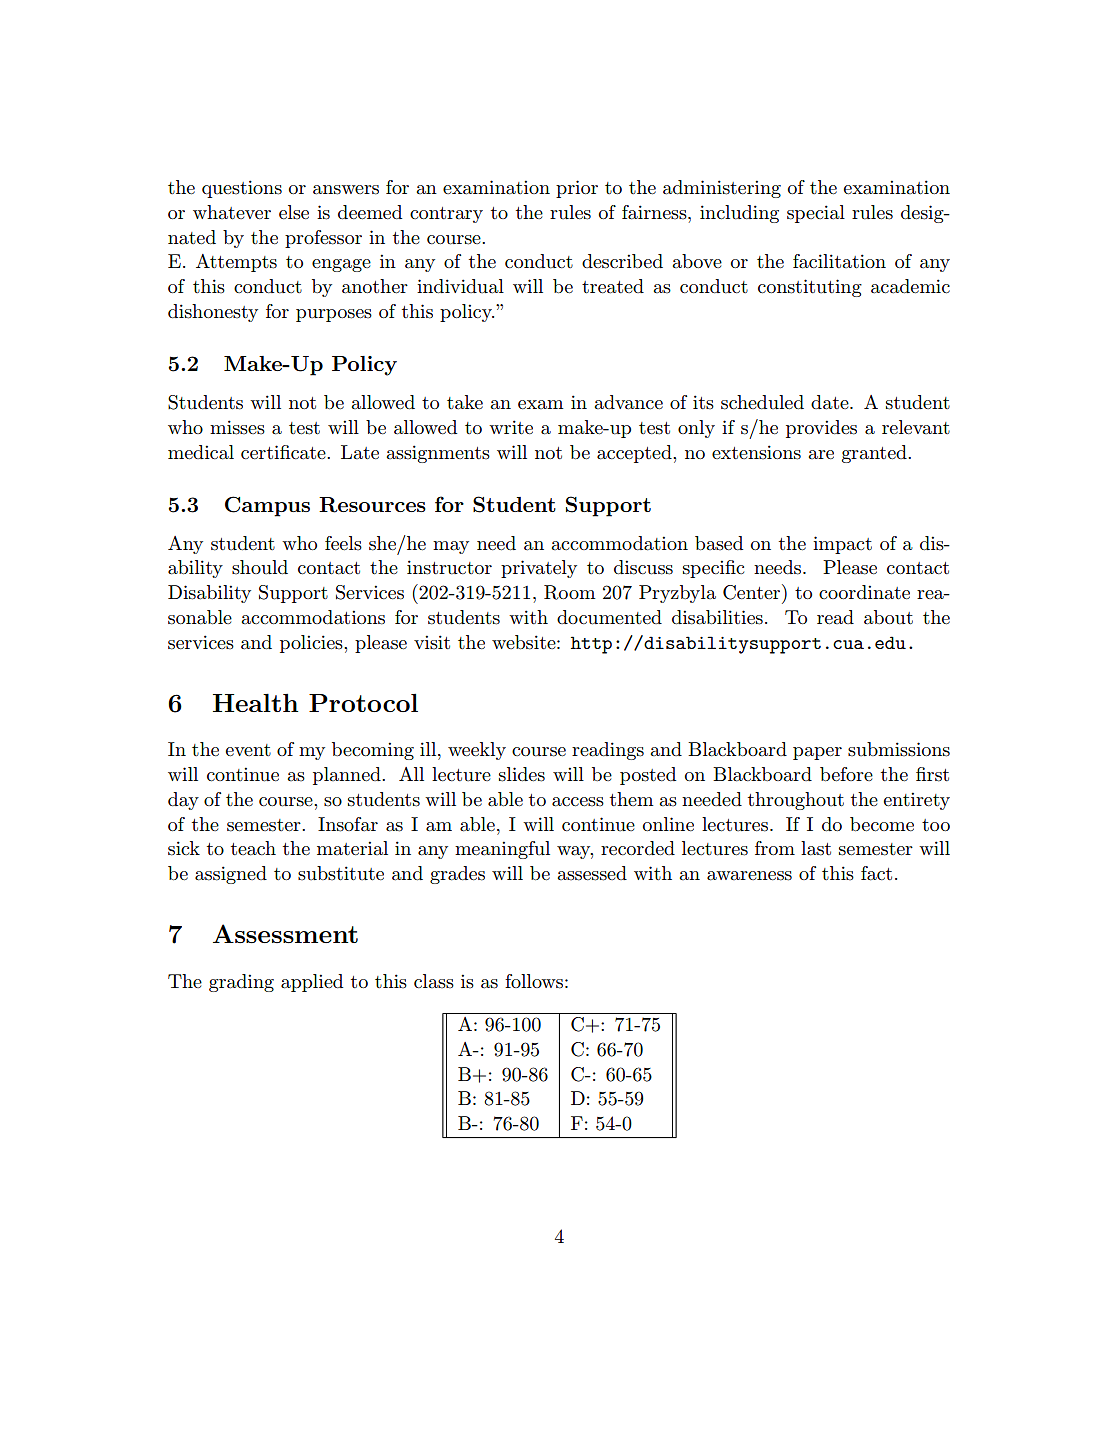 The image size is (1119, 1449). What do you see at coordinates (294, 212) in the image?
I see `else` at bounding box center [294, 212].
